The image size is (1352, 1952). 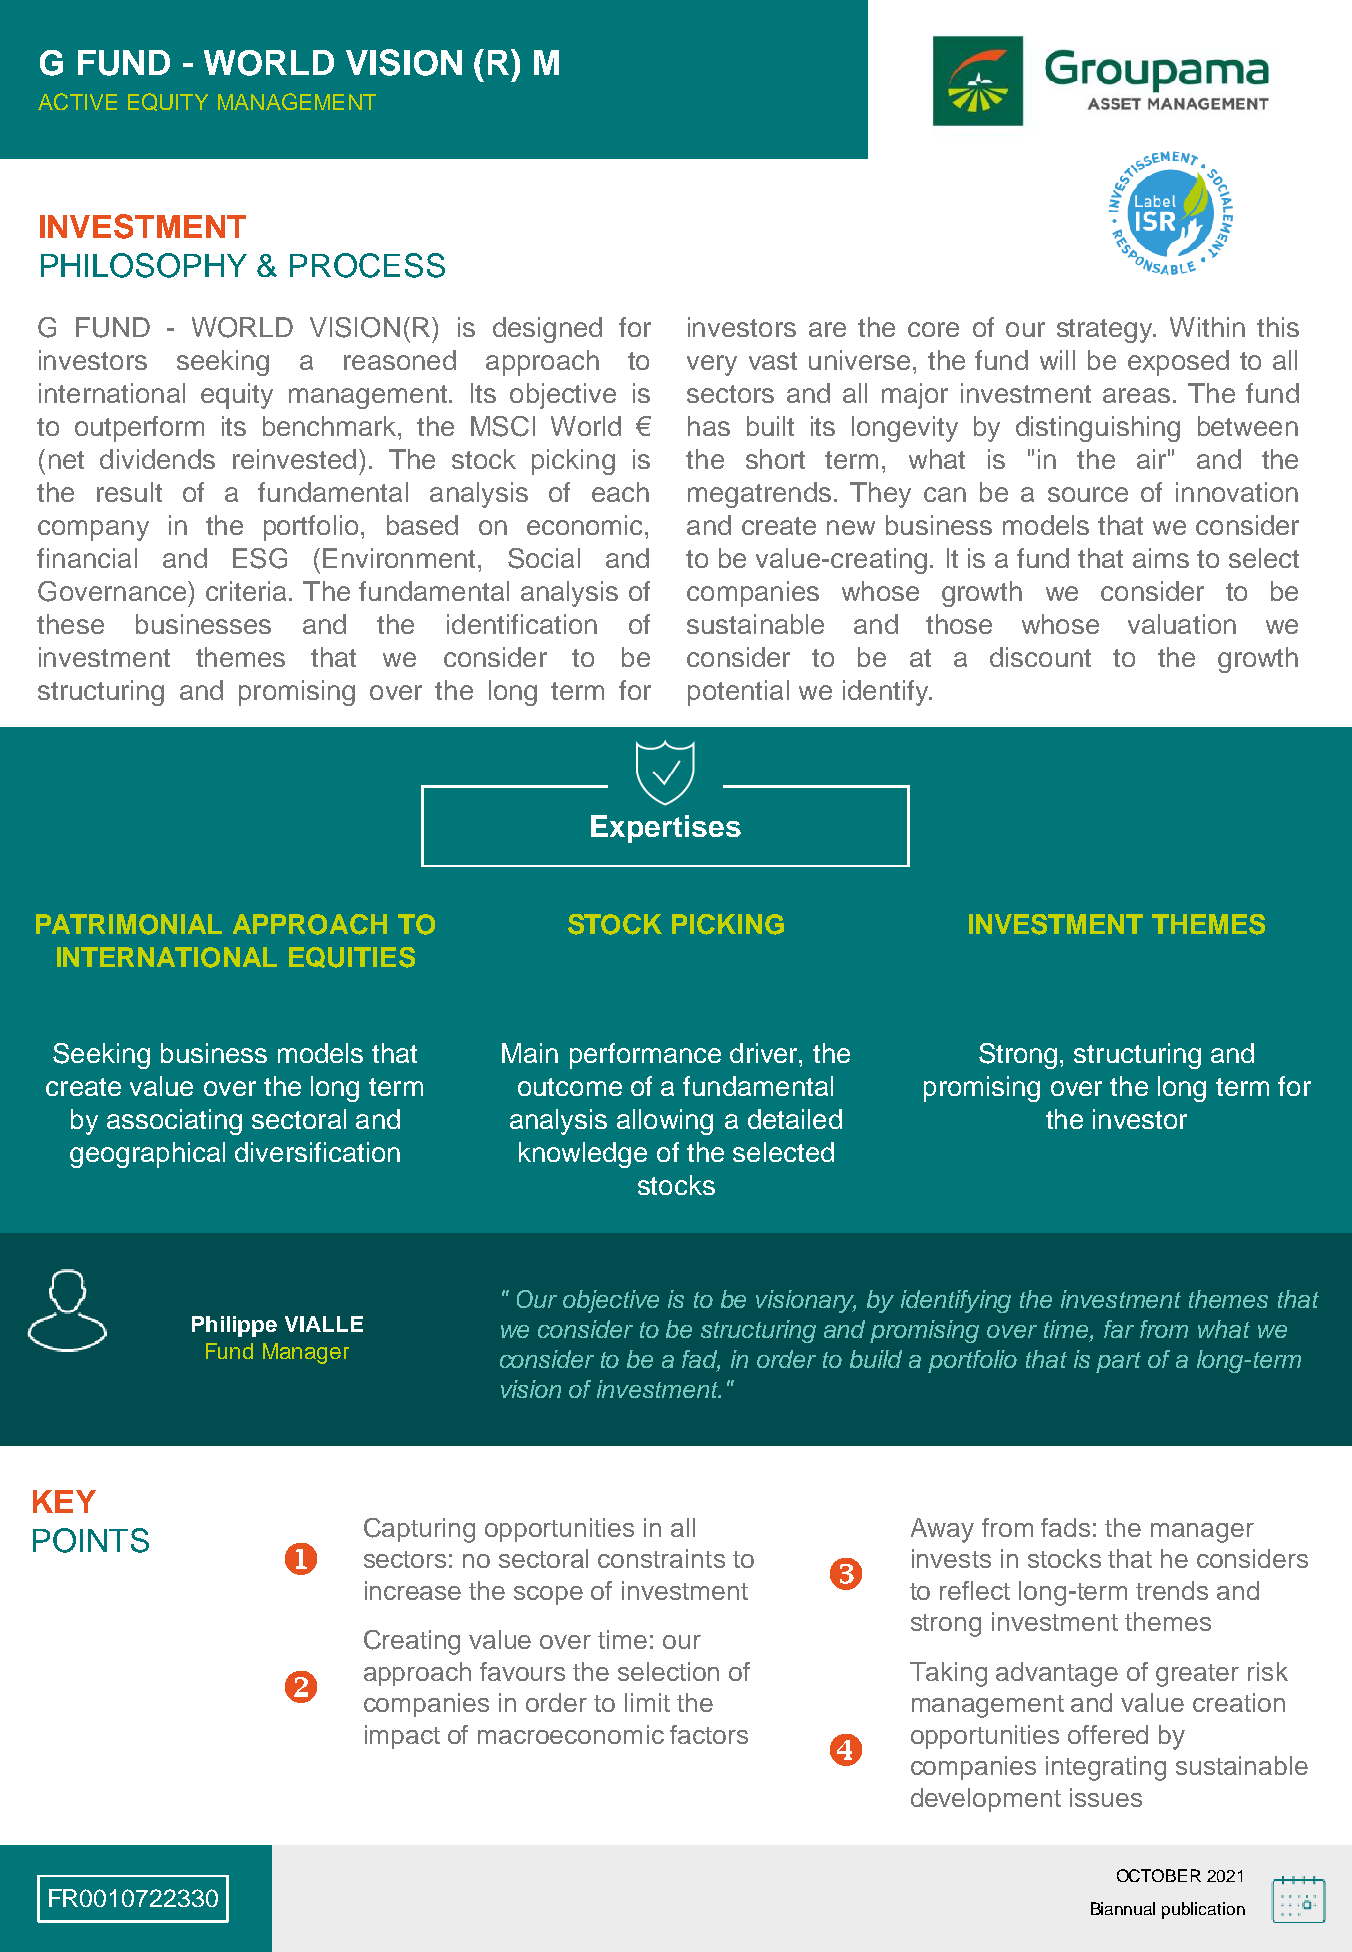 I want to click on OCTOBER, so click(x=1159, y=1875).
